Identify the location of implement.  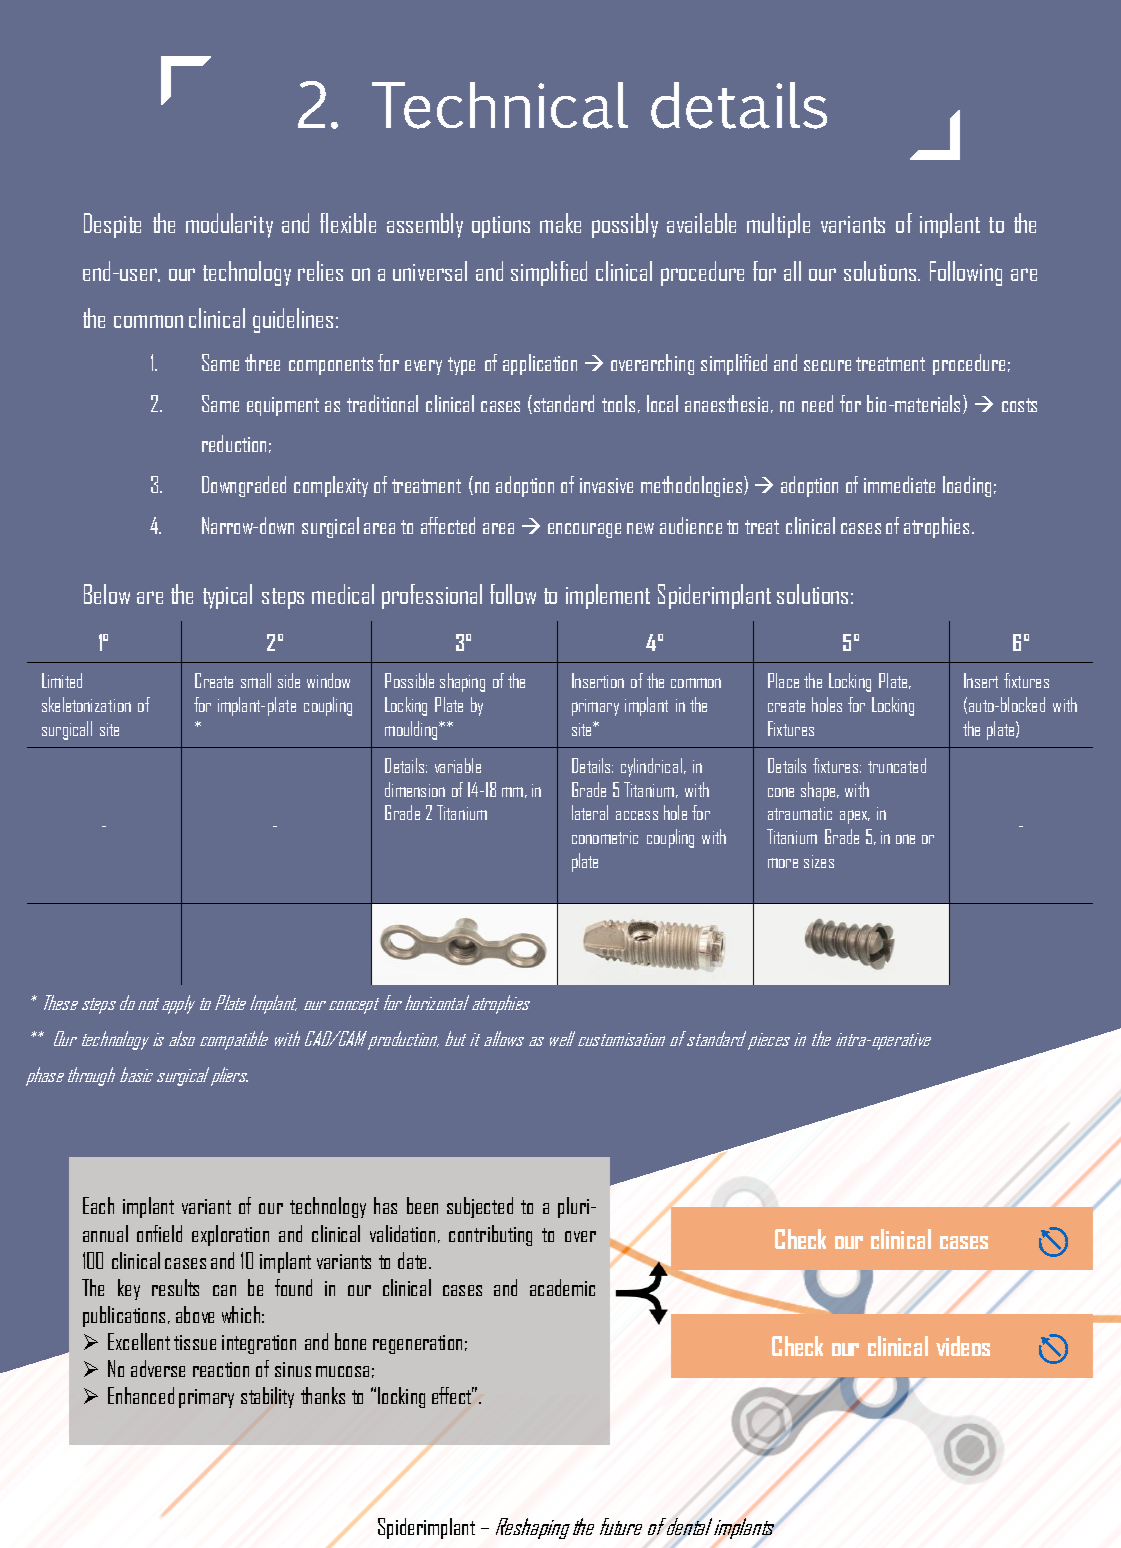
(608, 596).
